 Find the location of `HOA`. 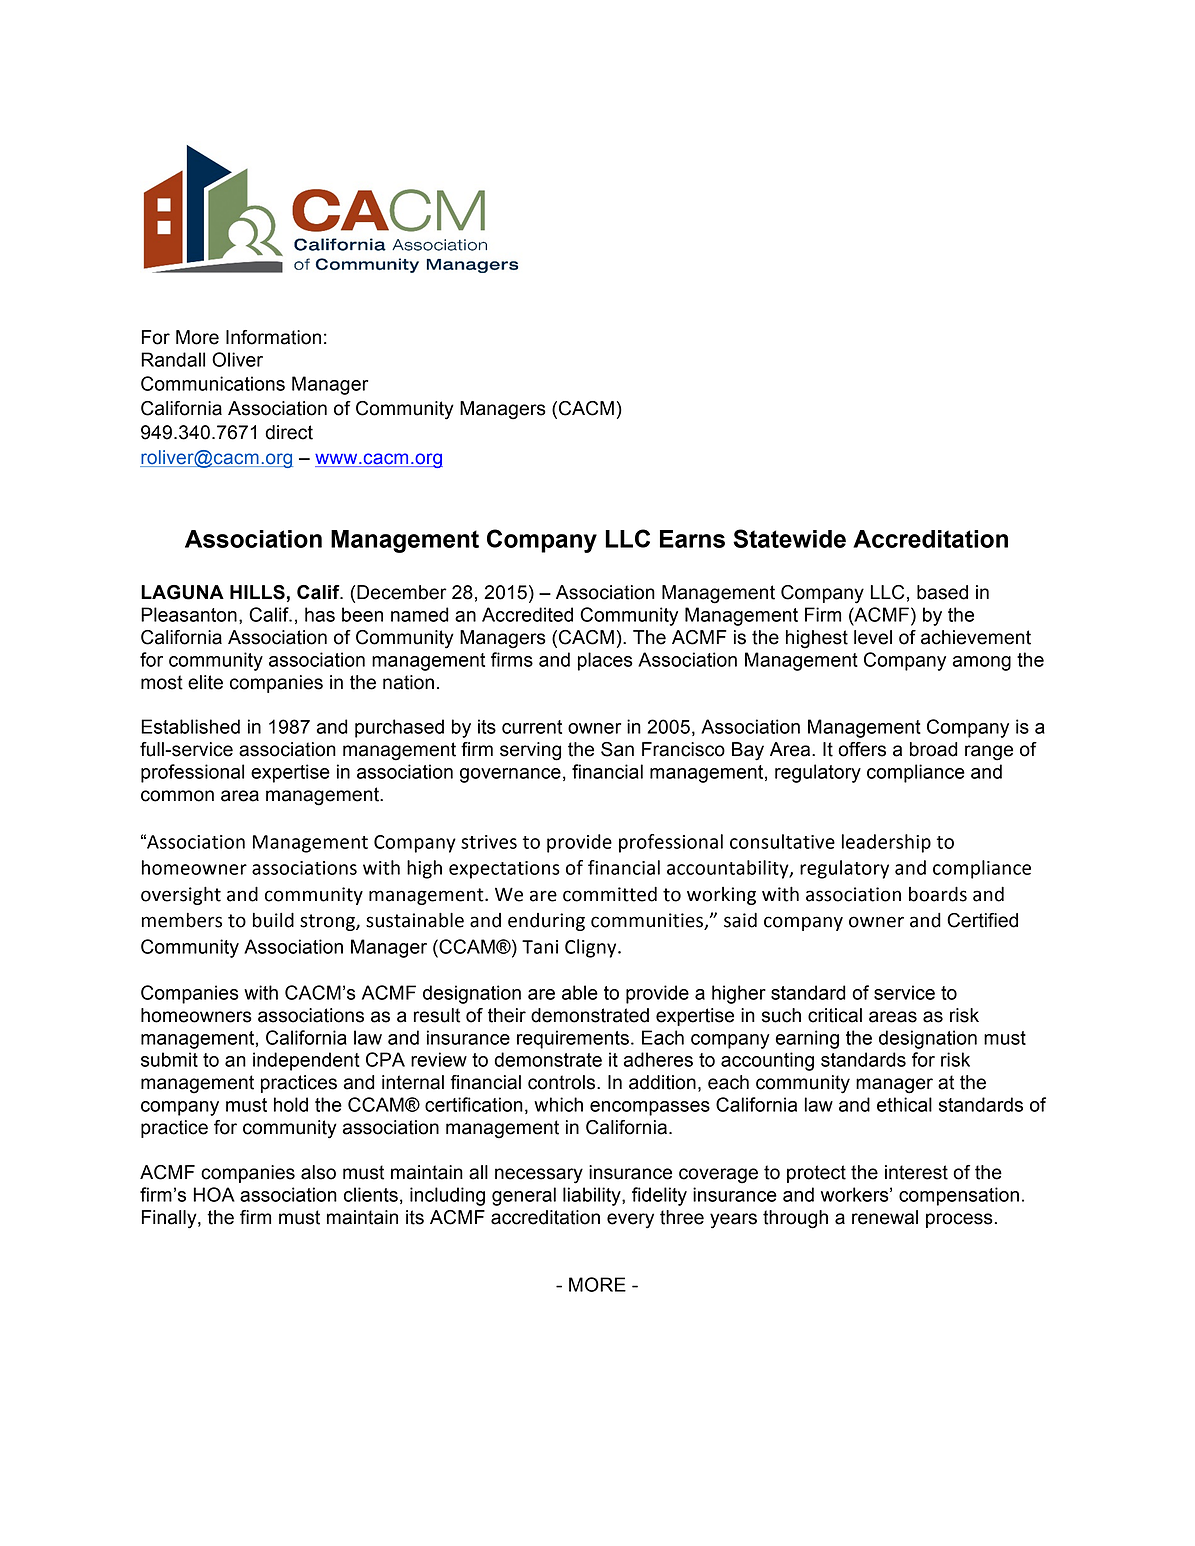

HOA is located at coordinates (214, 1194).
